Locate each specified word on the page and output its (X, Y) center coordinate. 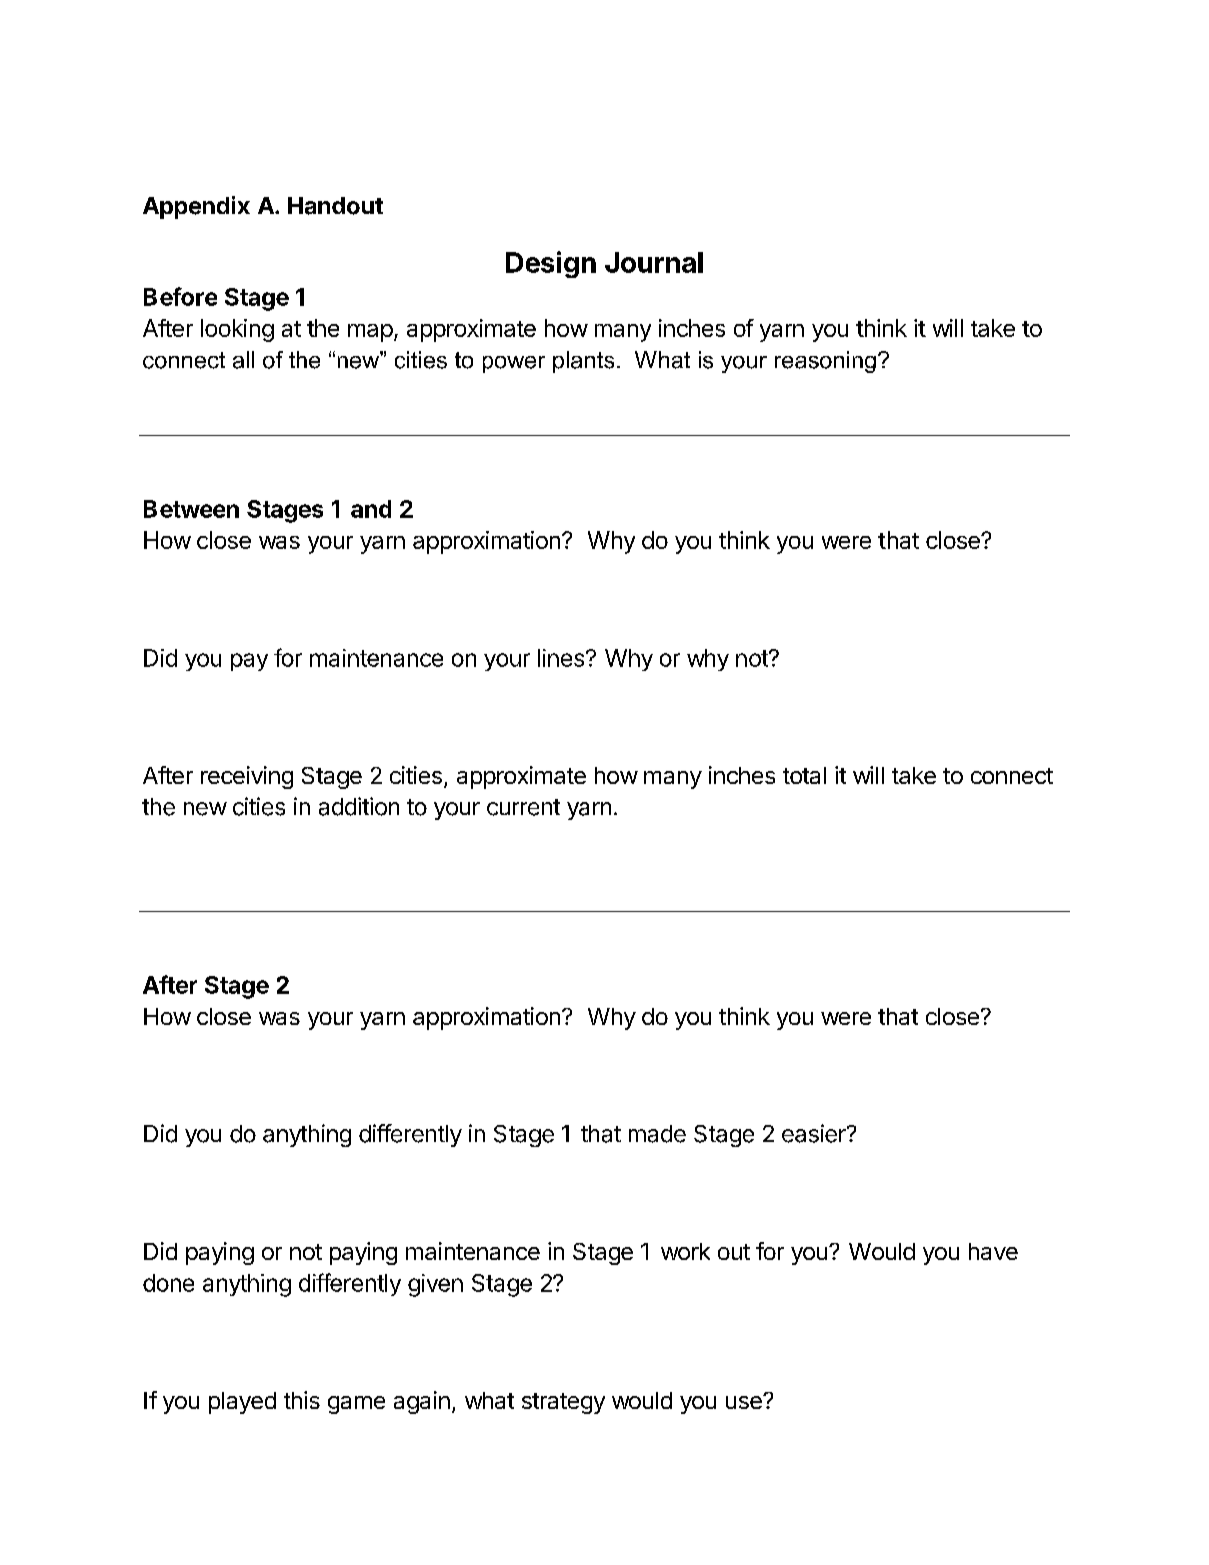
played (242, 1403)
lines (562, 658)
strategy (563, 1403)
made (657, 1134)
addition (359, 806)
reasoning (825, 362)
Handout (335, 206)
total (804, 775)
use (745, 1402)
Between (191, 509)
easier (815, 1133)
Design (551, 264)
